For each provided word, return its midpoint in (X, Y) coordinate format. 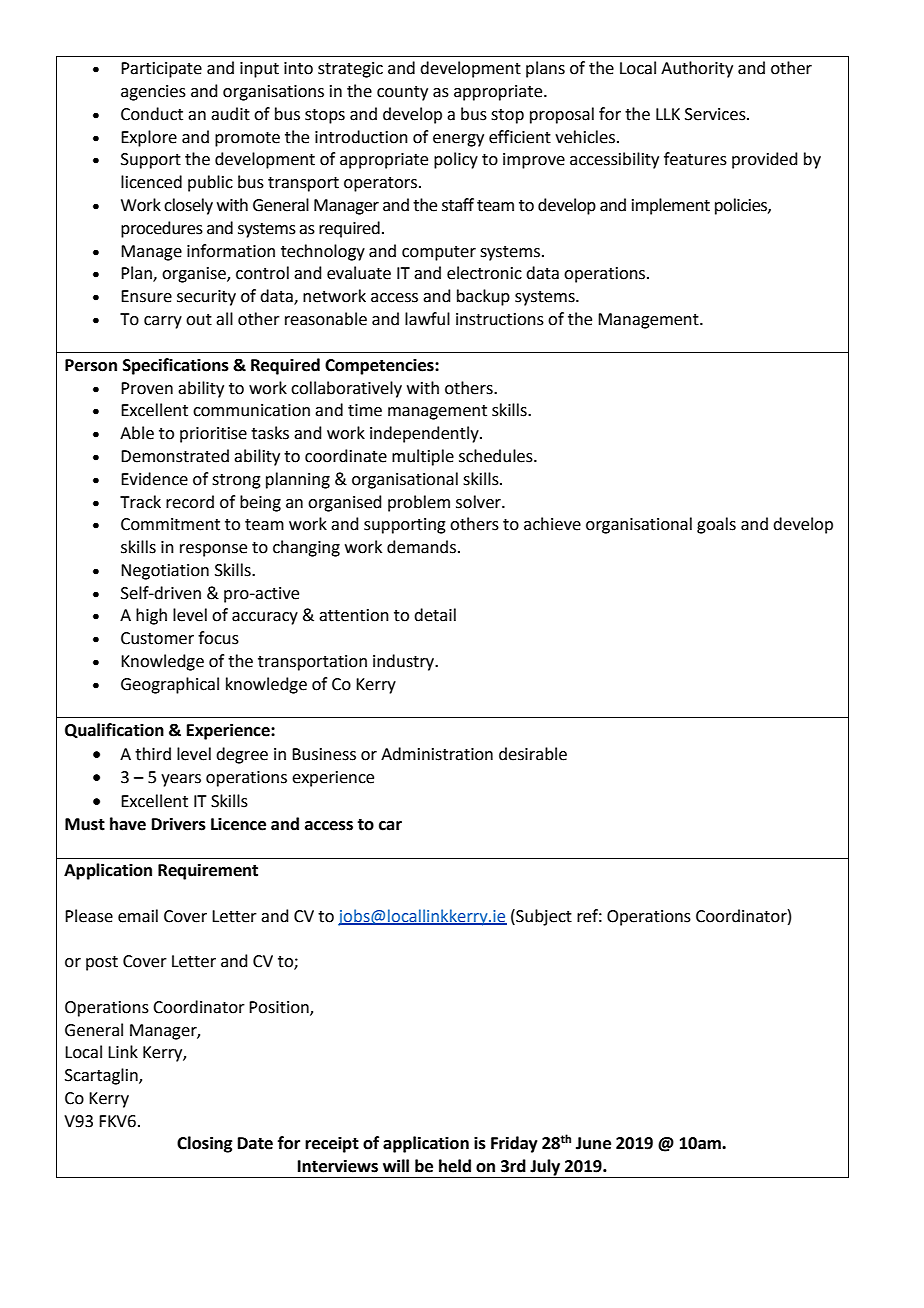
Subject (543, 917)
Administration (437, 754)
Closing (204, 1144)
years (181, 780)
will (396, 1165)
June (593, 1143)
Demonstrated (175, 456)
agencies (153, 93)
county (402, 93)
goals (716, 525)
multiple (423, 457)
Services (716, 114)
